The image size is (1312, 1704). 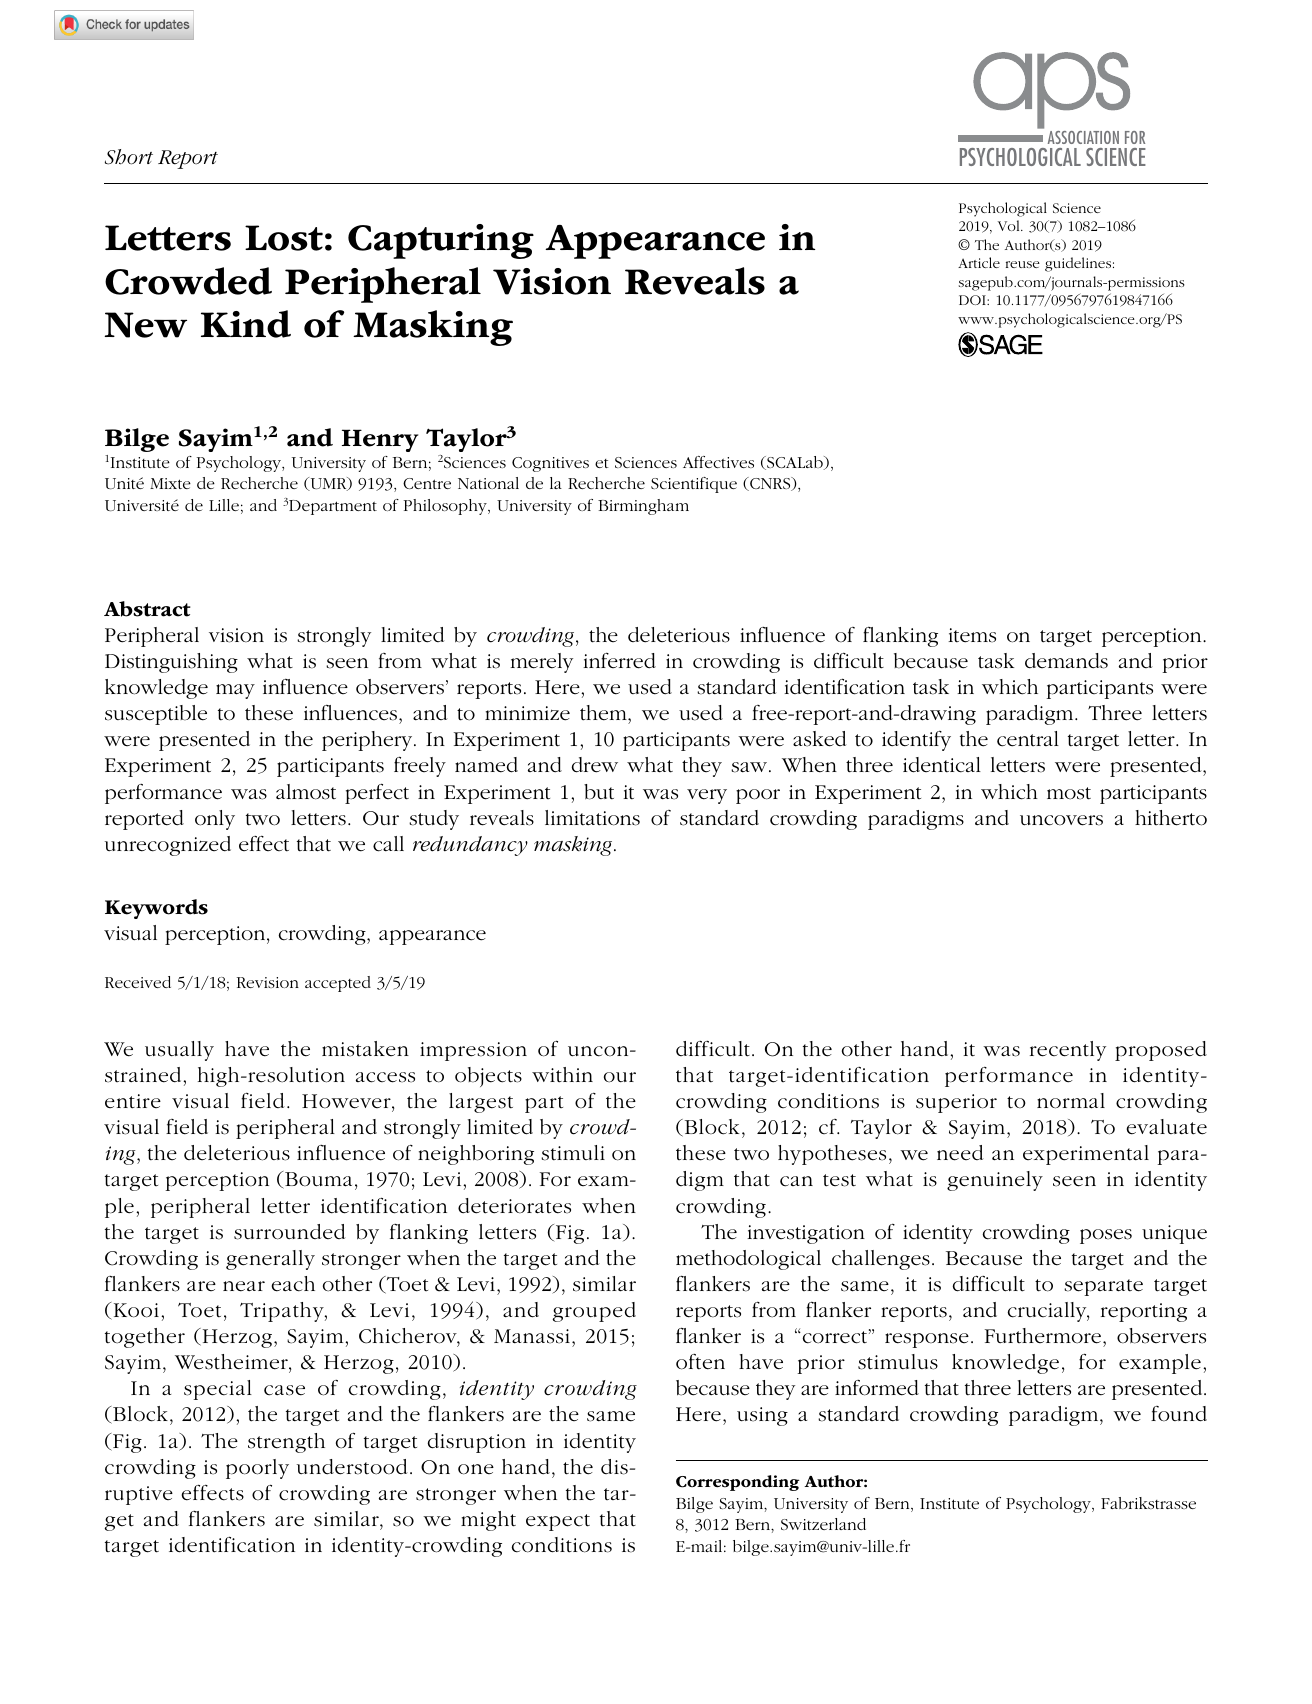 What do you see at coordinates (147, 609) in the page?
I see `Abstract` at bounding box center [147, 609].
